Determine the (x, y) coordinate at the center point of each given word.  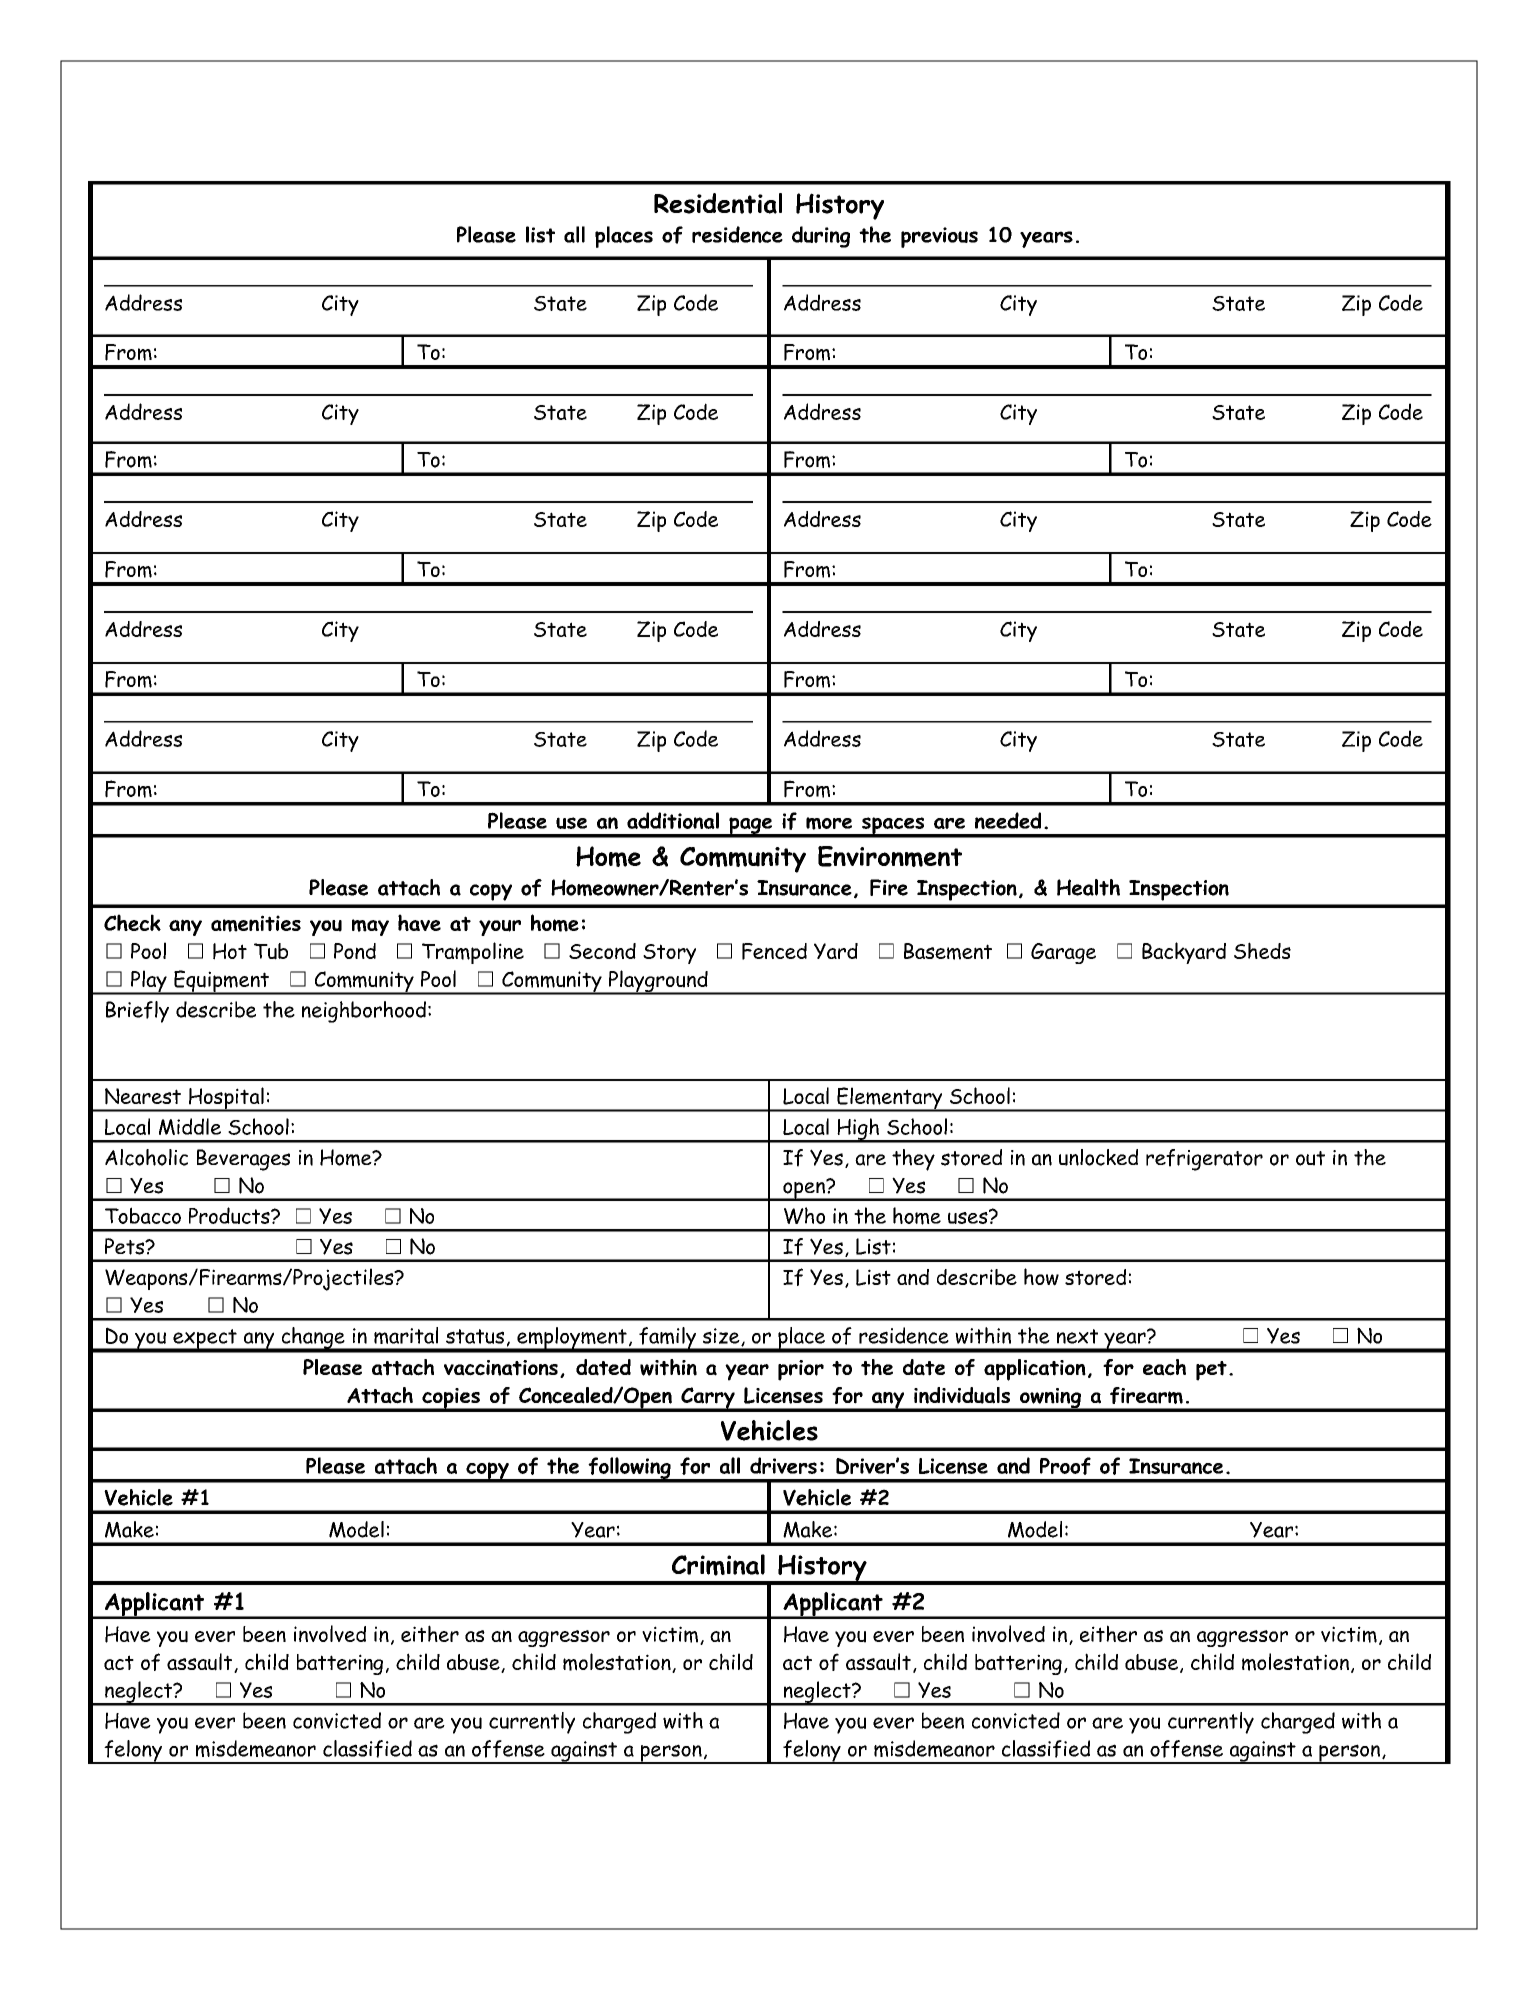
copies (451, 1399)
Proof (1065, 1466)
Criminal (718, 1565)
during (821, 237)
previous (939, 237)
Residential (718, 203)
